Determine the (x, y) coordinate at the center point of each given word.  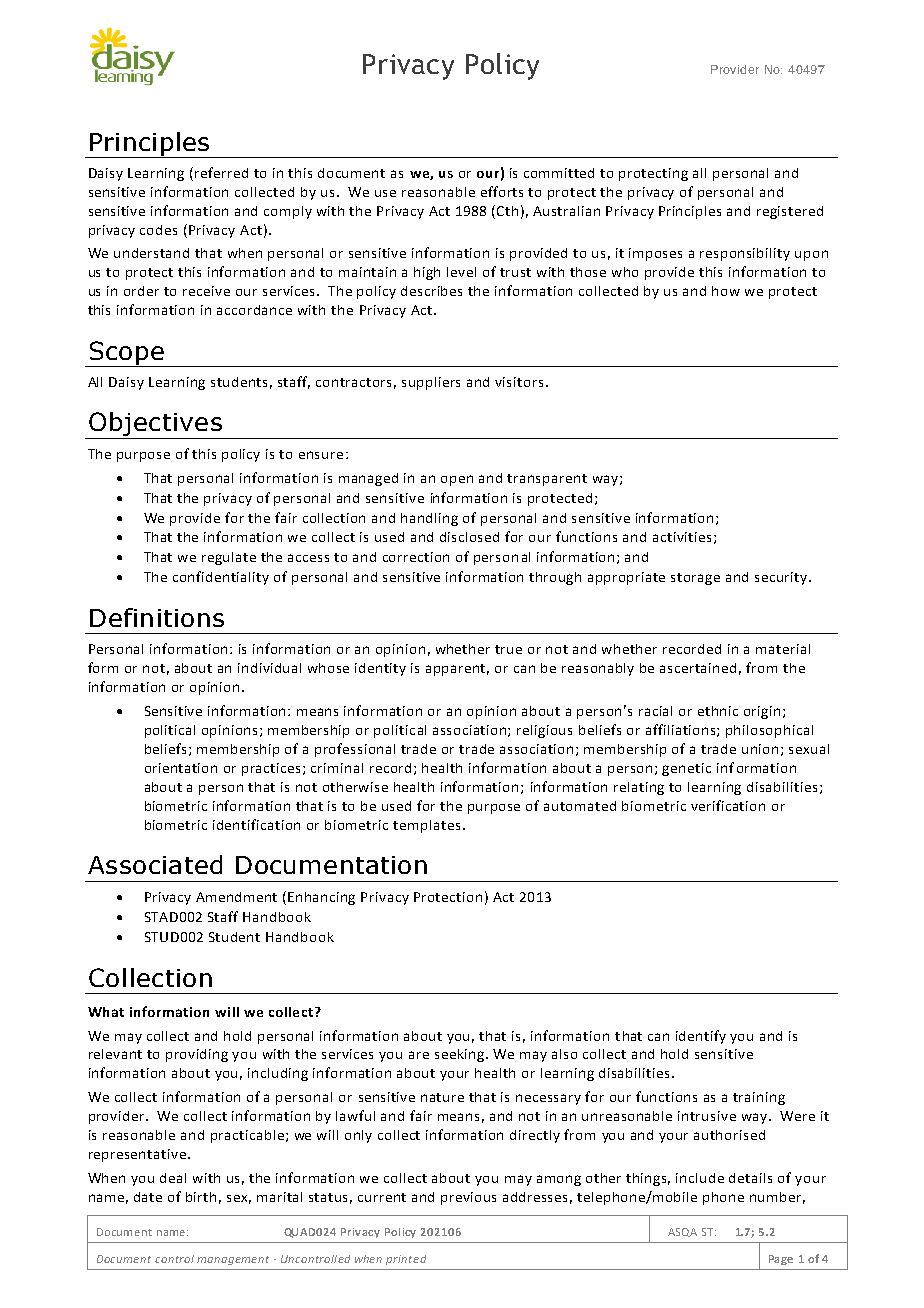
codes (158, 230)
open (457, 480)
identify (701, 1037)
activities (682, 537)
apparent (457, 670)
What (106, 1012)
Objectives (155, 425)
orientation (181, 768)
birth (201, 1197)
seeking (461, 1055)
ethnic (718, 711)
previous (468, 1198)
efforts (502, 191)
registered (790, 212)
